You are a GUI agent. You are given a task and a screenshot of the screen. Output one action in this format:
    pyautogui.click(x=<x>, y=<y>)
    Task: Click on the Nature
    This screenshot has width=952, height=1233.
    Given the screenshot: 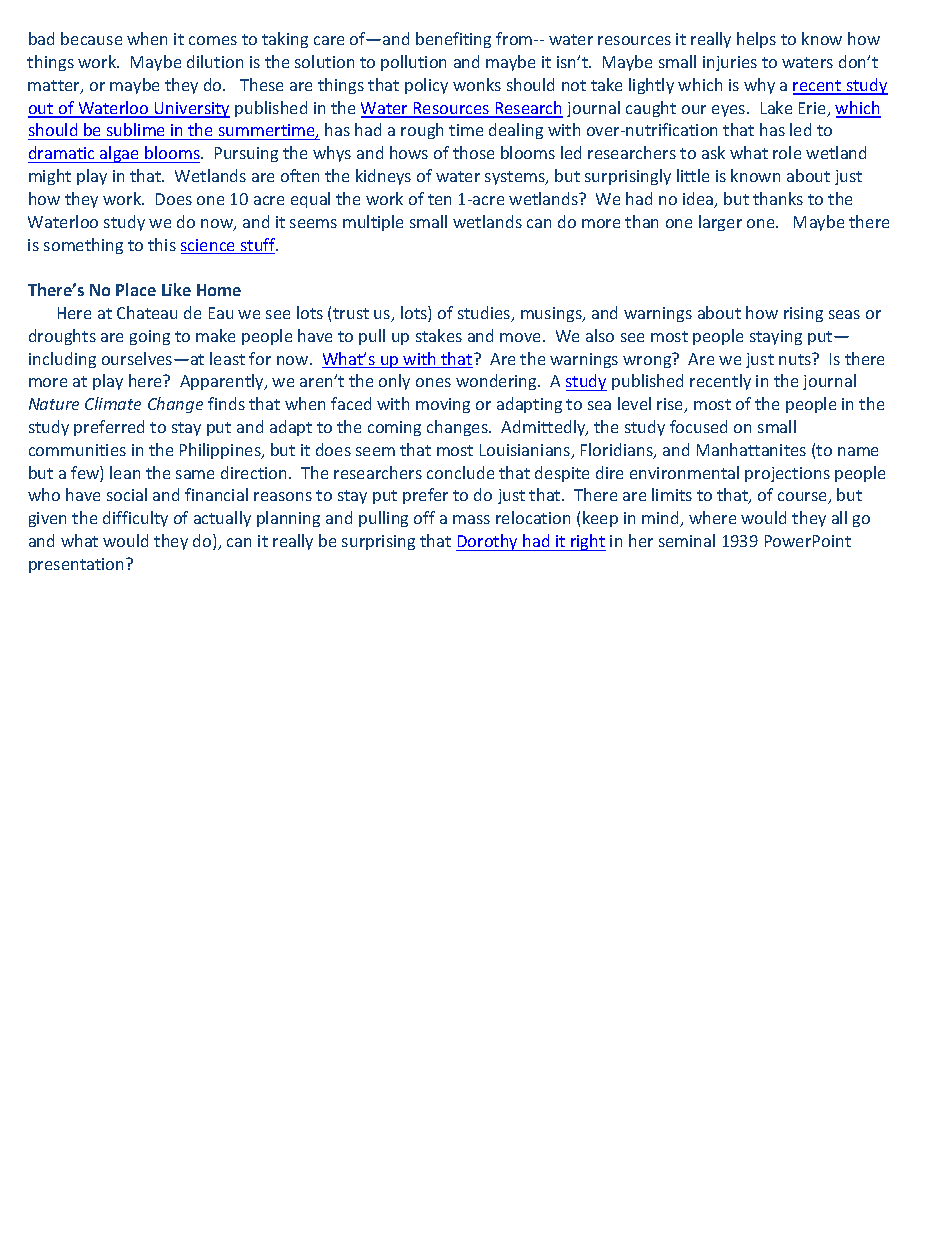 What is the action you would take?
    pyautogui.click(x=54, y=404)
